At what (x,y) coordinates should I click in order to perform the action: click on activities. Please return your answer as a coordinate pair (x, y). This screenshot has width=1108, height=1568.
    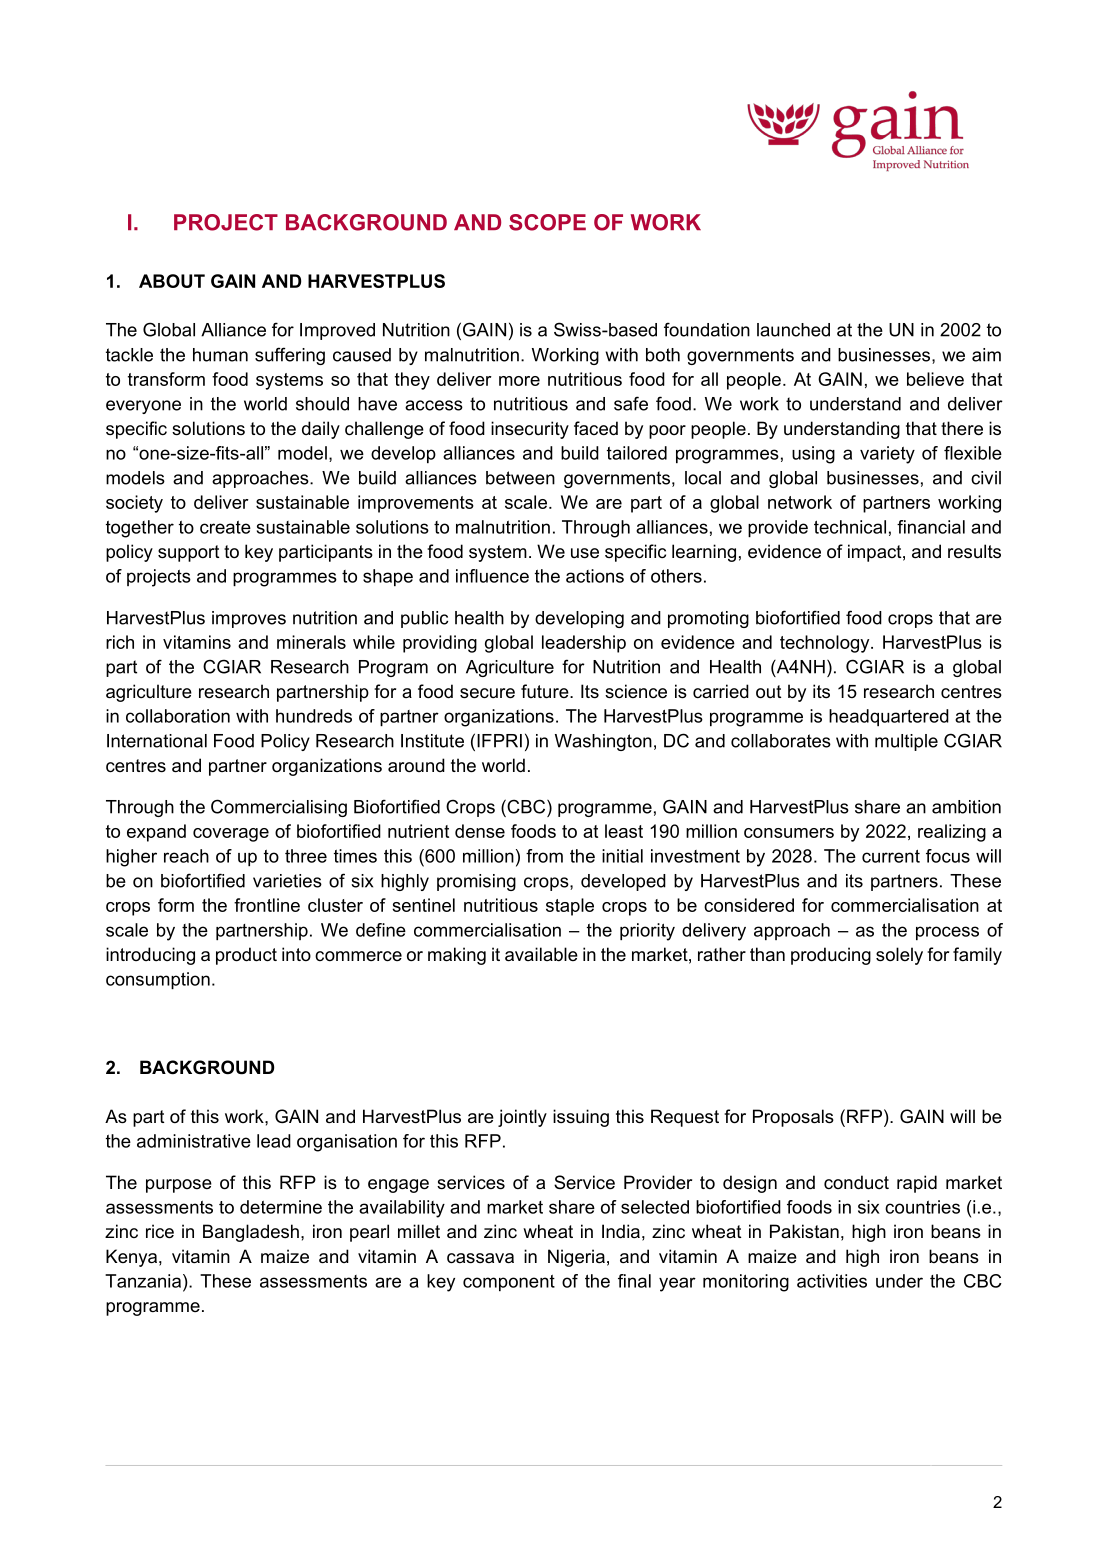
    Looking at the image, I should click on (832, 1281).
